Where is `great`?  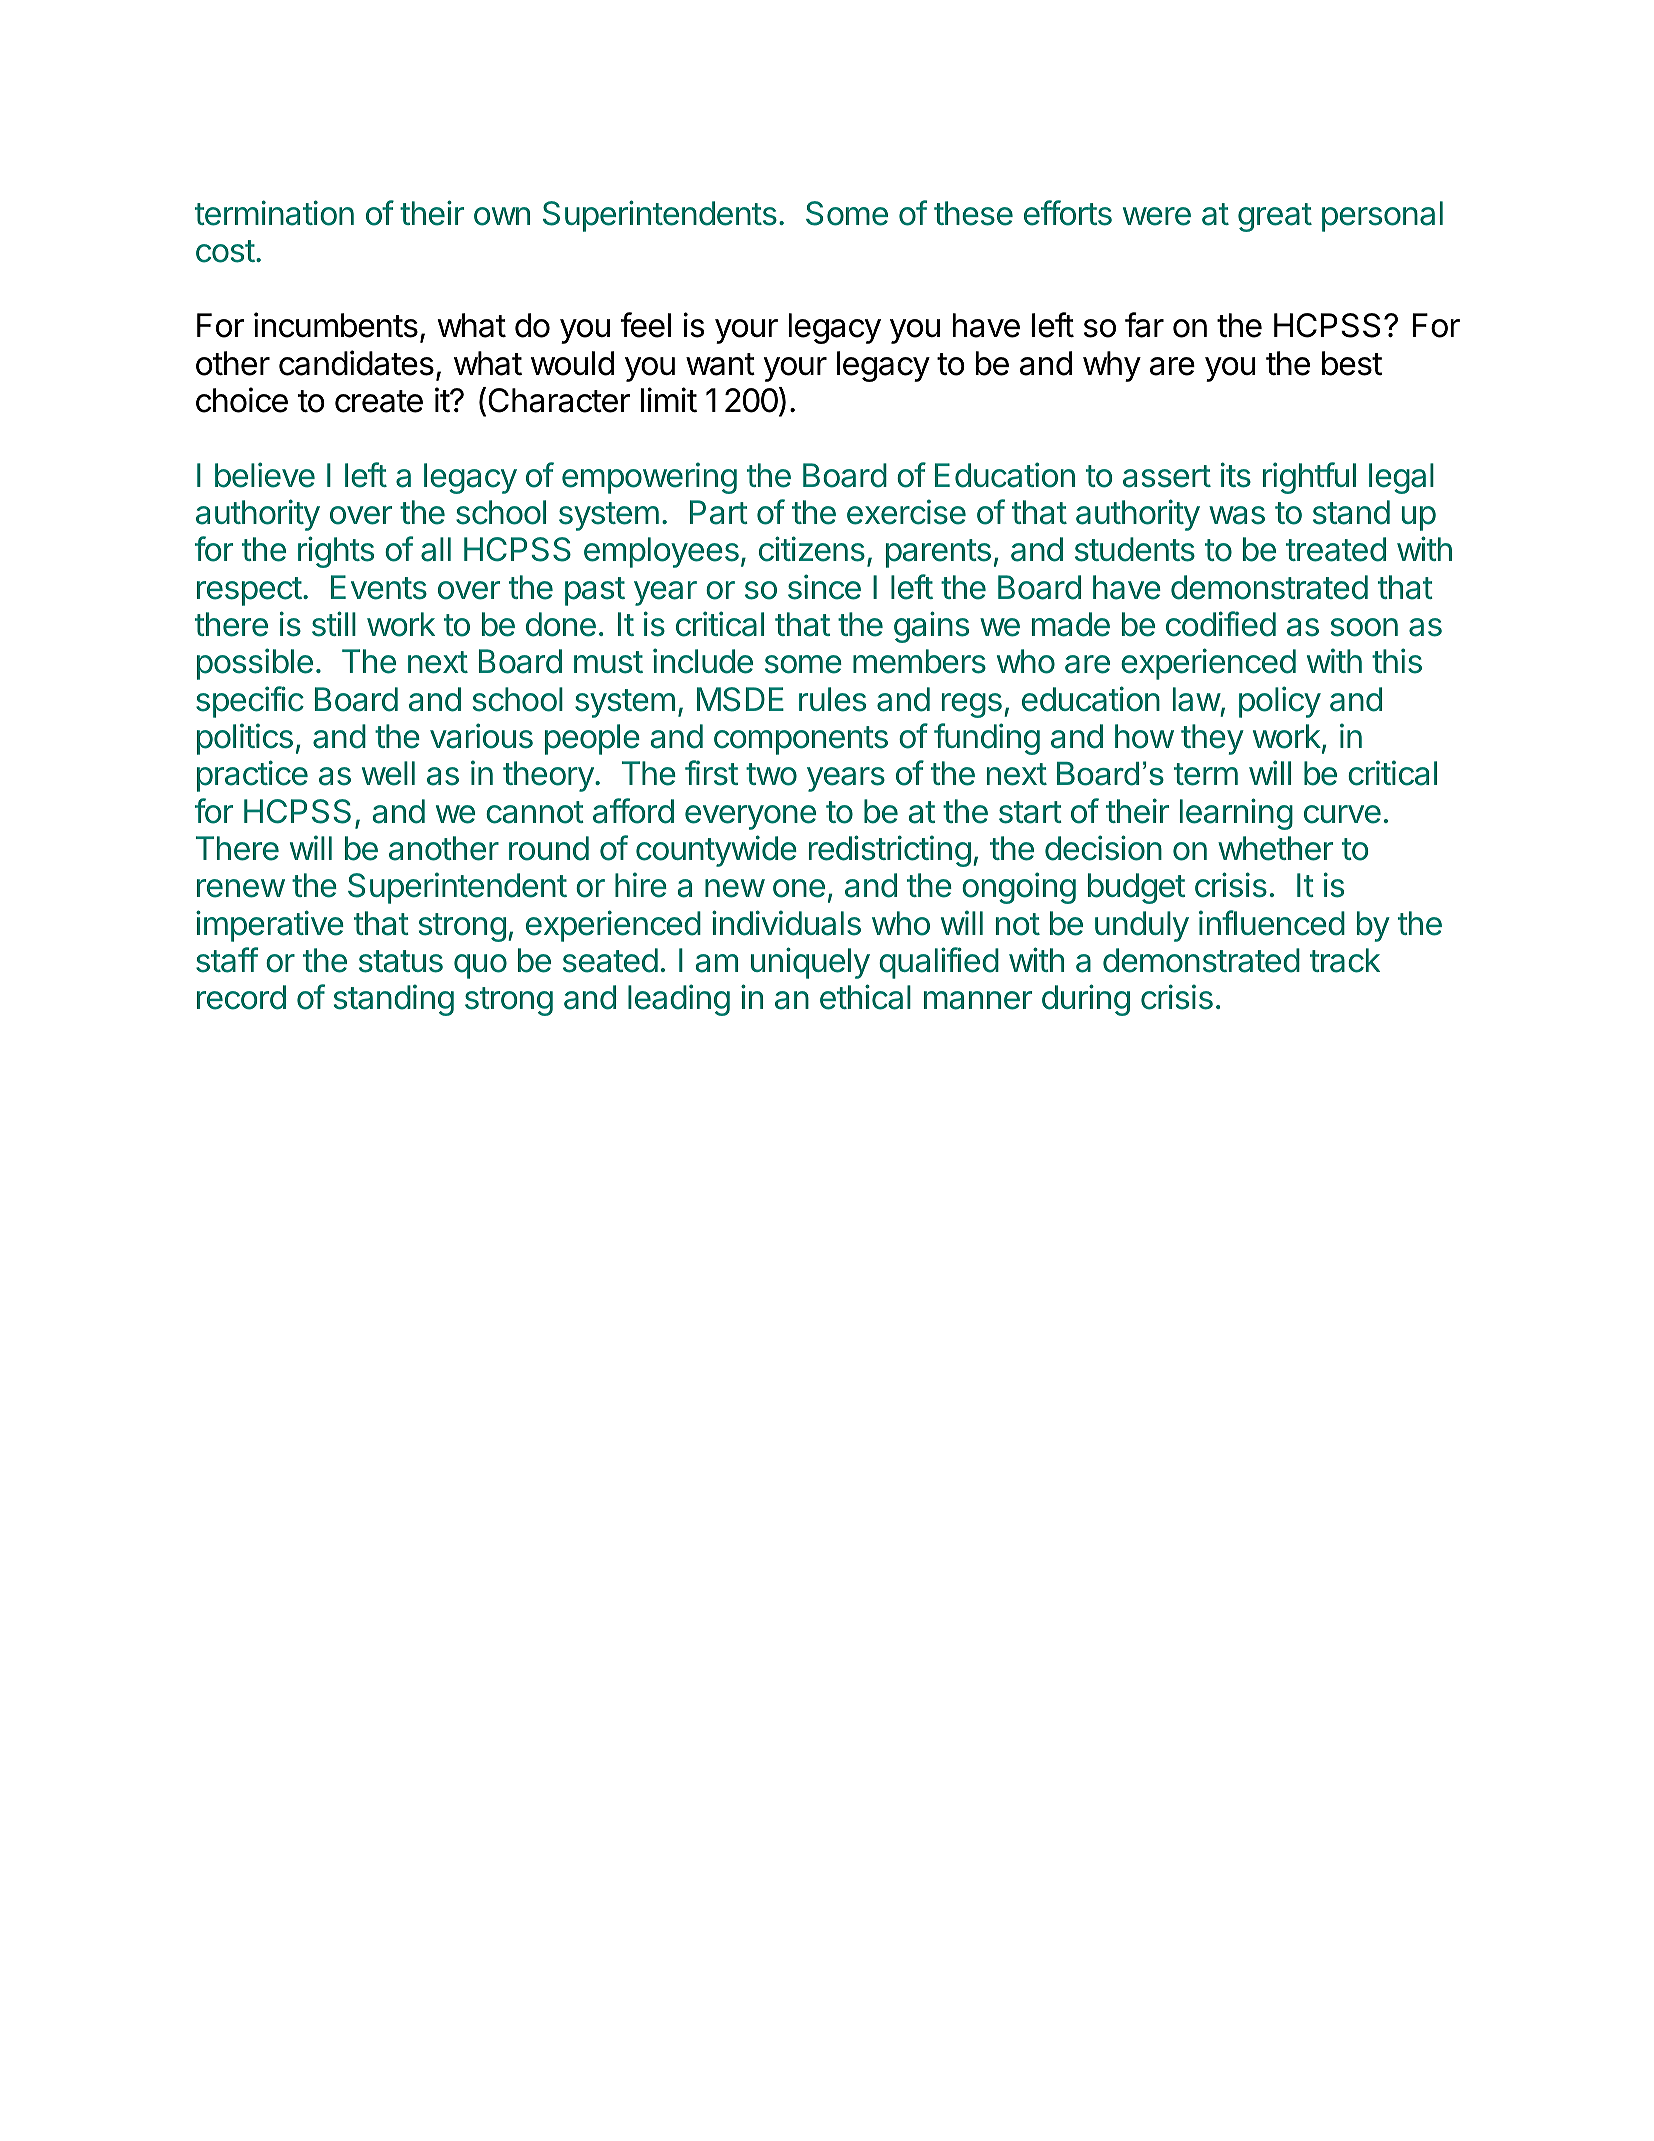 great is located at coordinates (1275, 217).
